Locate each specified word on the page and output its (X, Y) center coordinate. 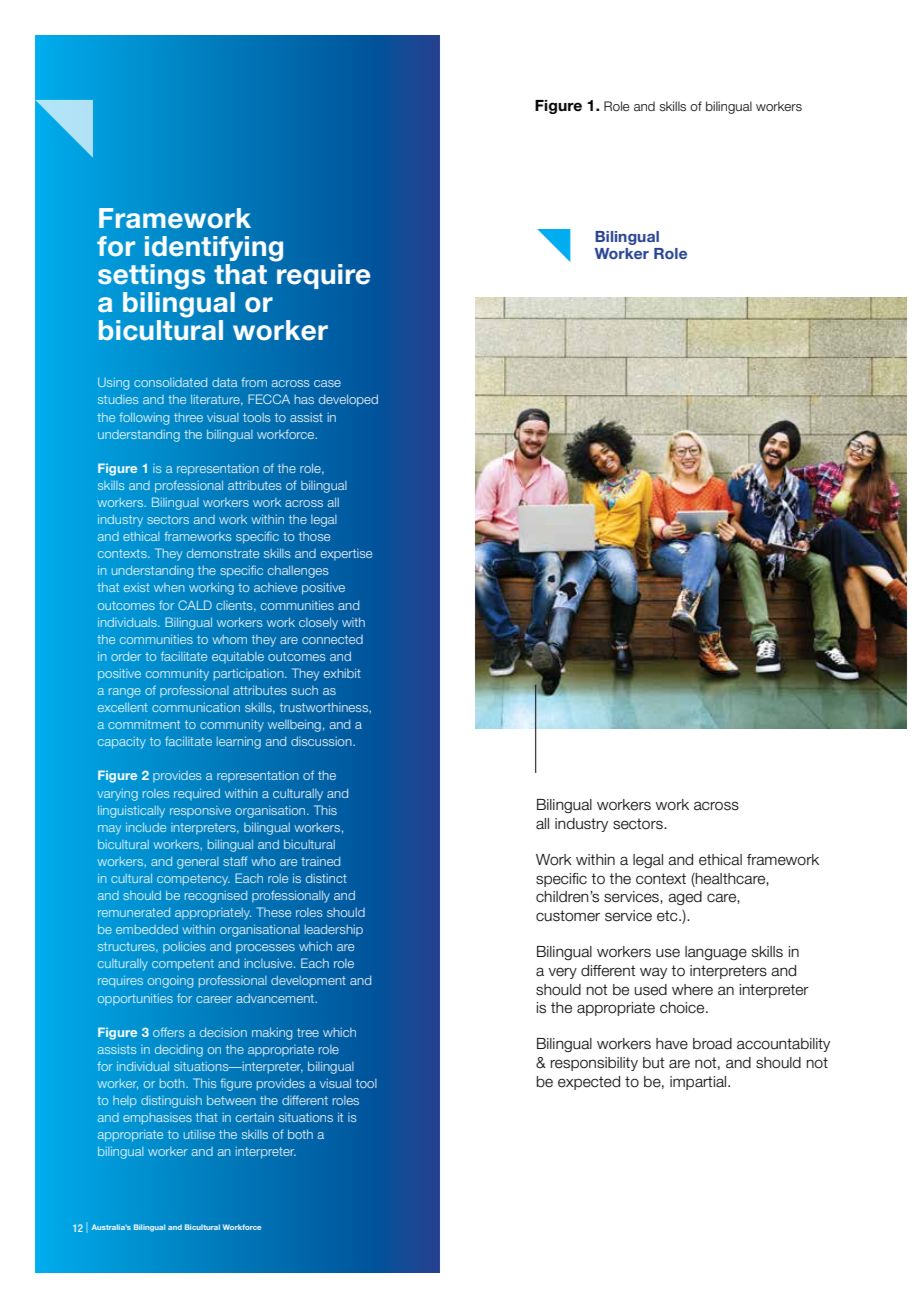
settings (151, 277)
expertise (346, 555)
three (188, 417)
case (327, 383)
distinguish (171, 1102)
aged (685, 898)
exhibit (342, 673)
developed (348, 400)
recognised (216, 897)
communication (196, 707)
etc (668, 916)
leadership (333, 930)
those (314, 536)
